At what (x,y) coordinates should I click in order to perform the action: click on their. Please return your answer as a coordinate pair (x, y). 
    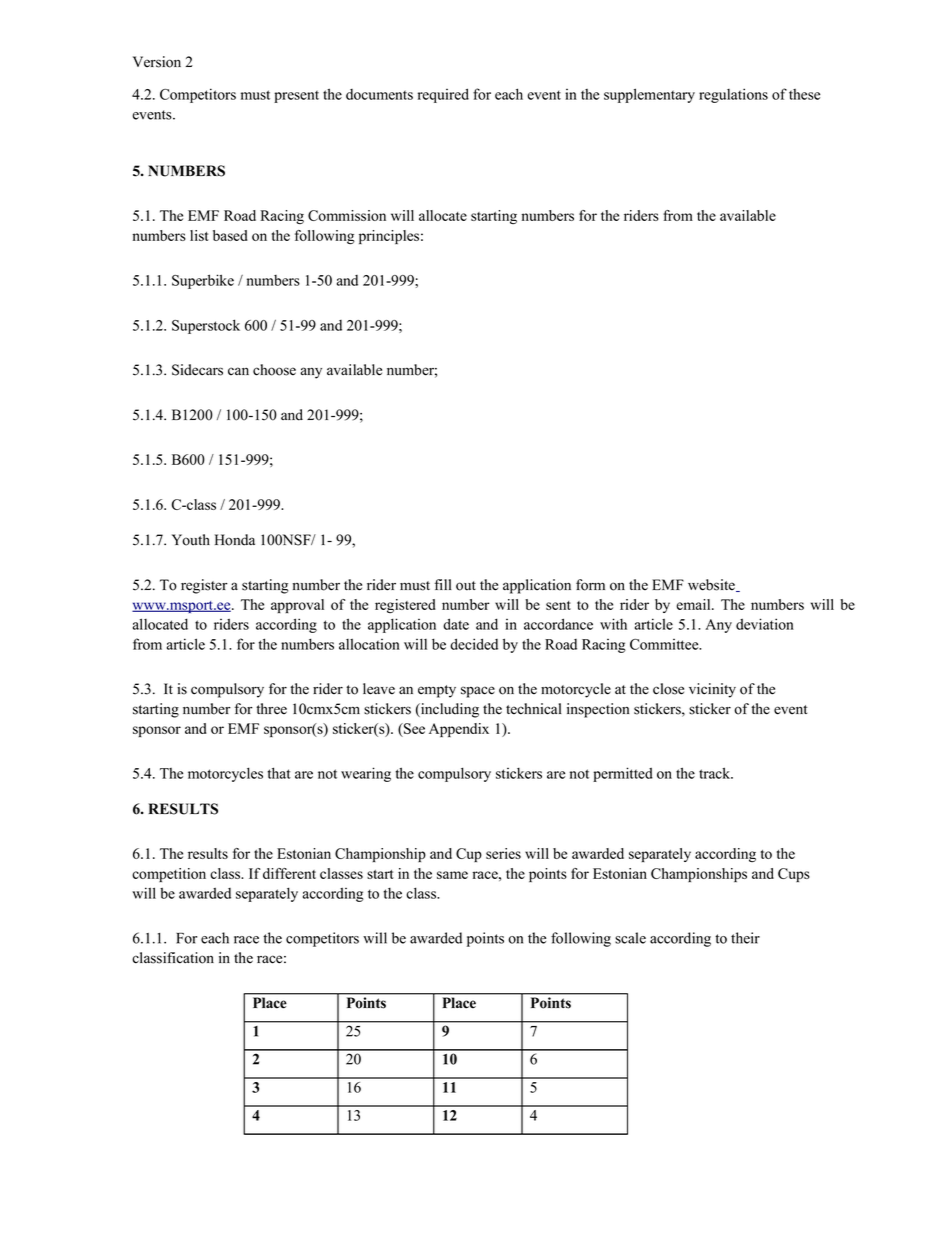
    Looking at the image, I should click on (745, 938).
